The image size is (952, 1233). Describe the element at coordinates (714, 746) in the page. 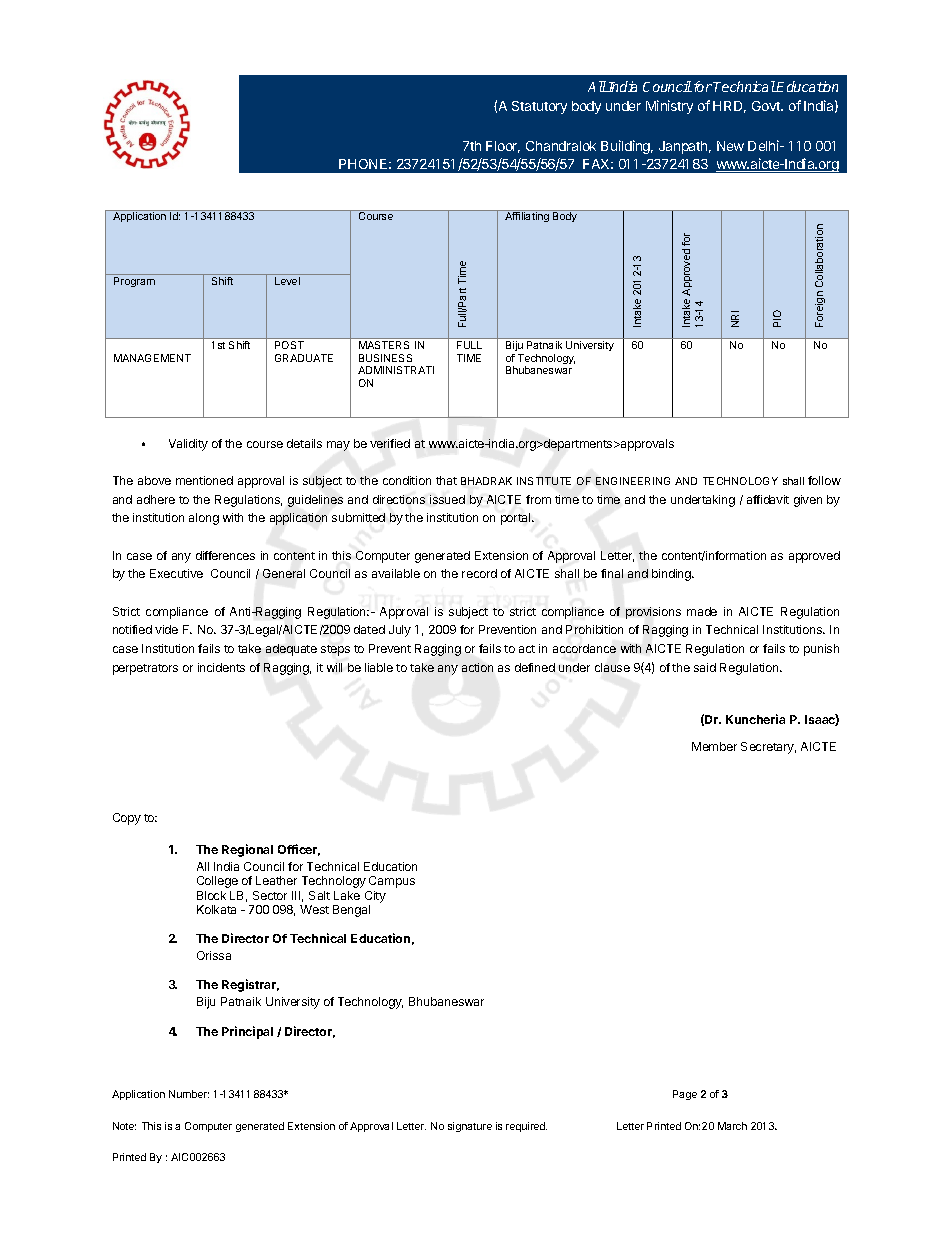

I see `Member` at that location.
